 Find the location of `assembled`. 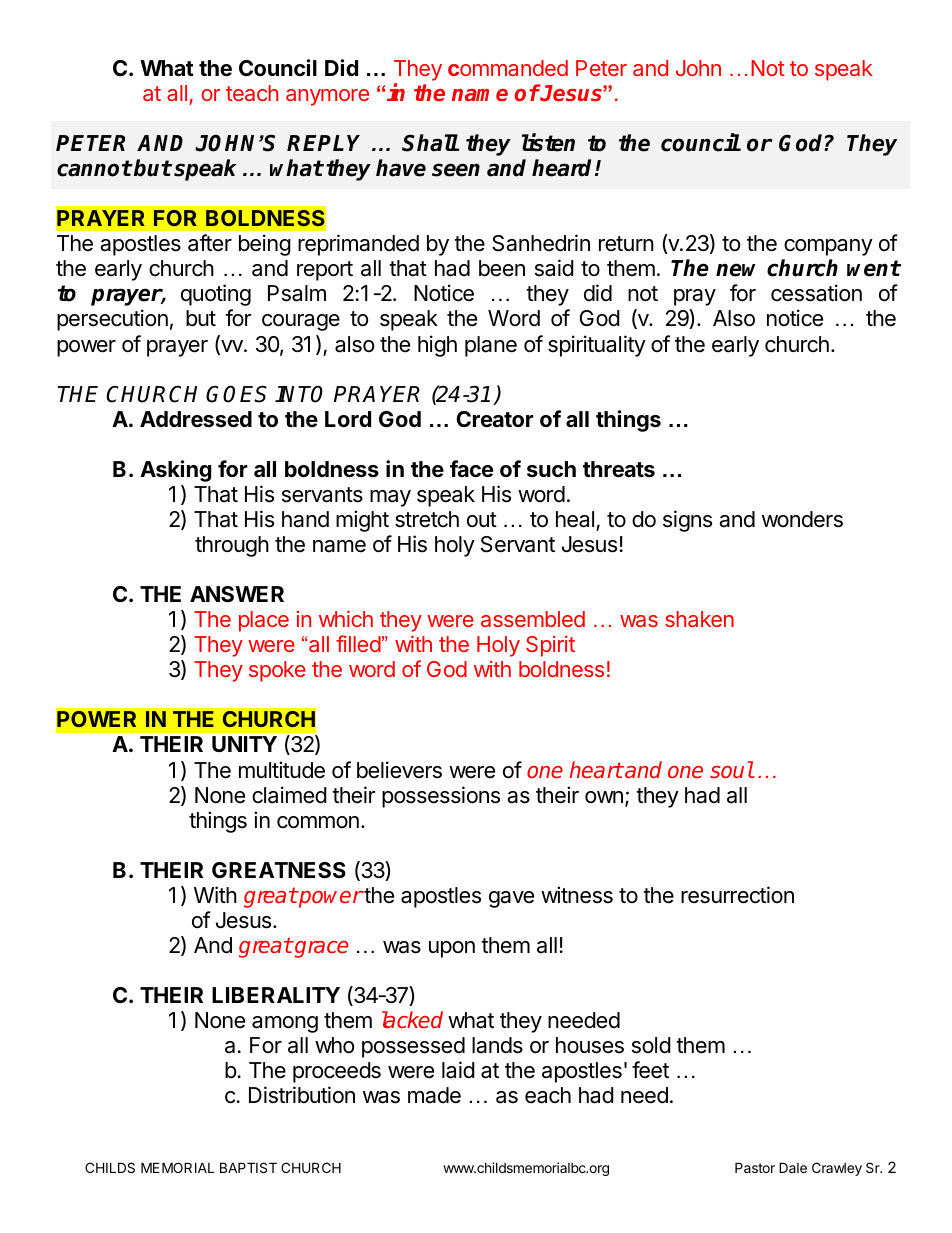

assembled is located at coordinates (533, 619).
